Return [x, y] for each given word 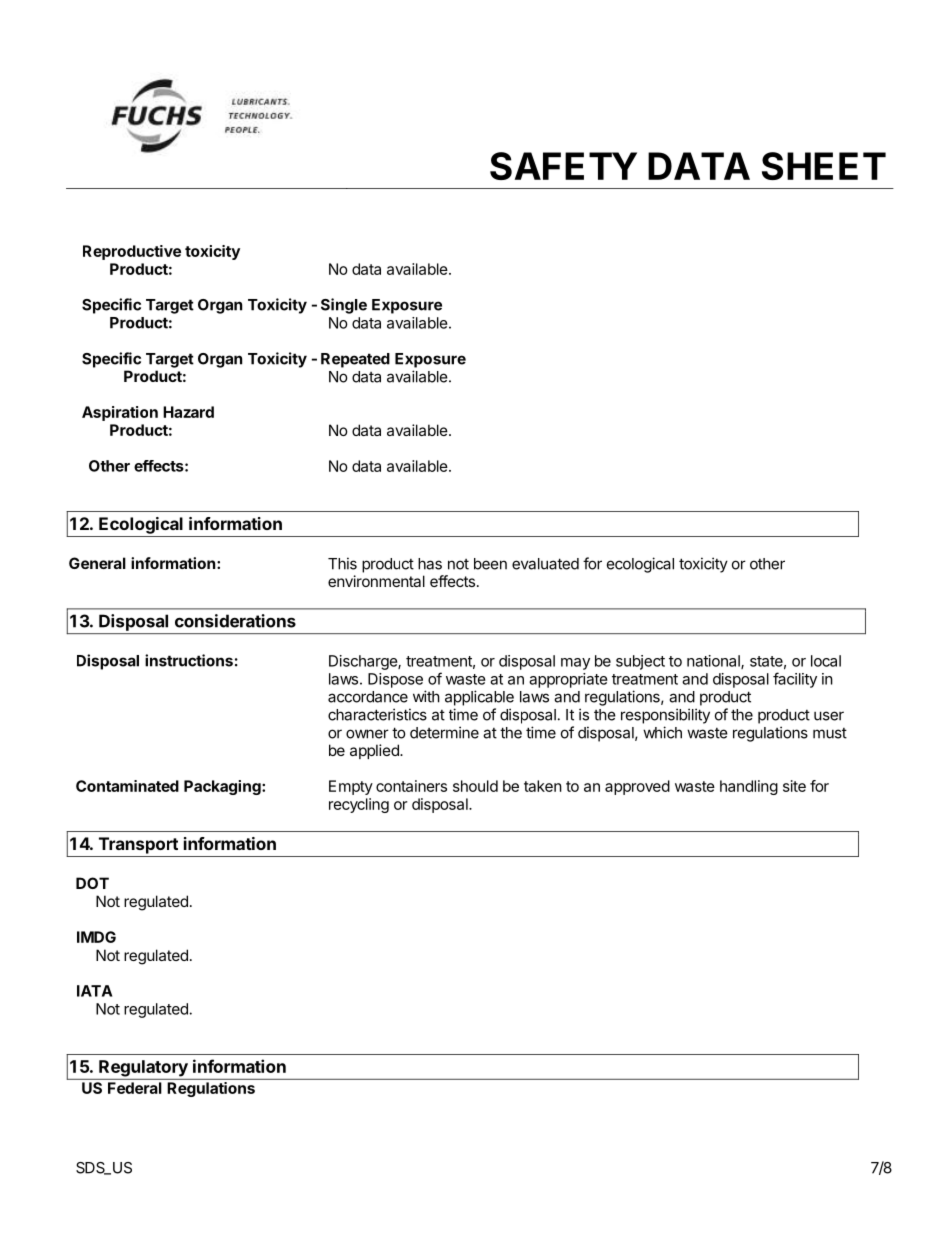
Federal [134, 1088]
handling [749, 787]
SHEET [824, 166]
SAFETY [563, 166]
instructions [189, 660]
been [490, 564]
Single [344, 306]
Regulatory [143, 1068]
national [714, 662]
